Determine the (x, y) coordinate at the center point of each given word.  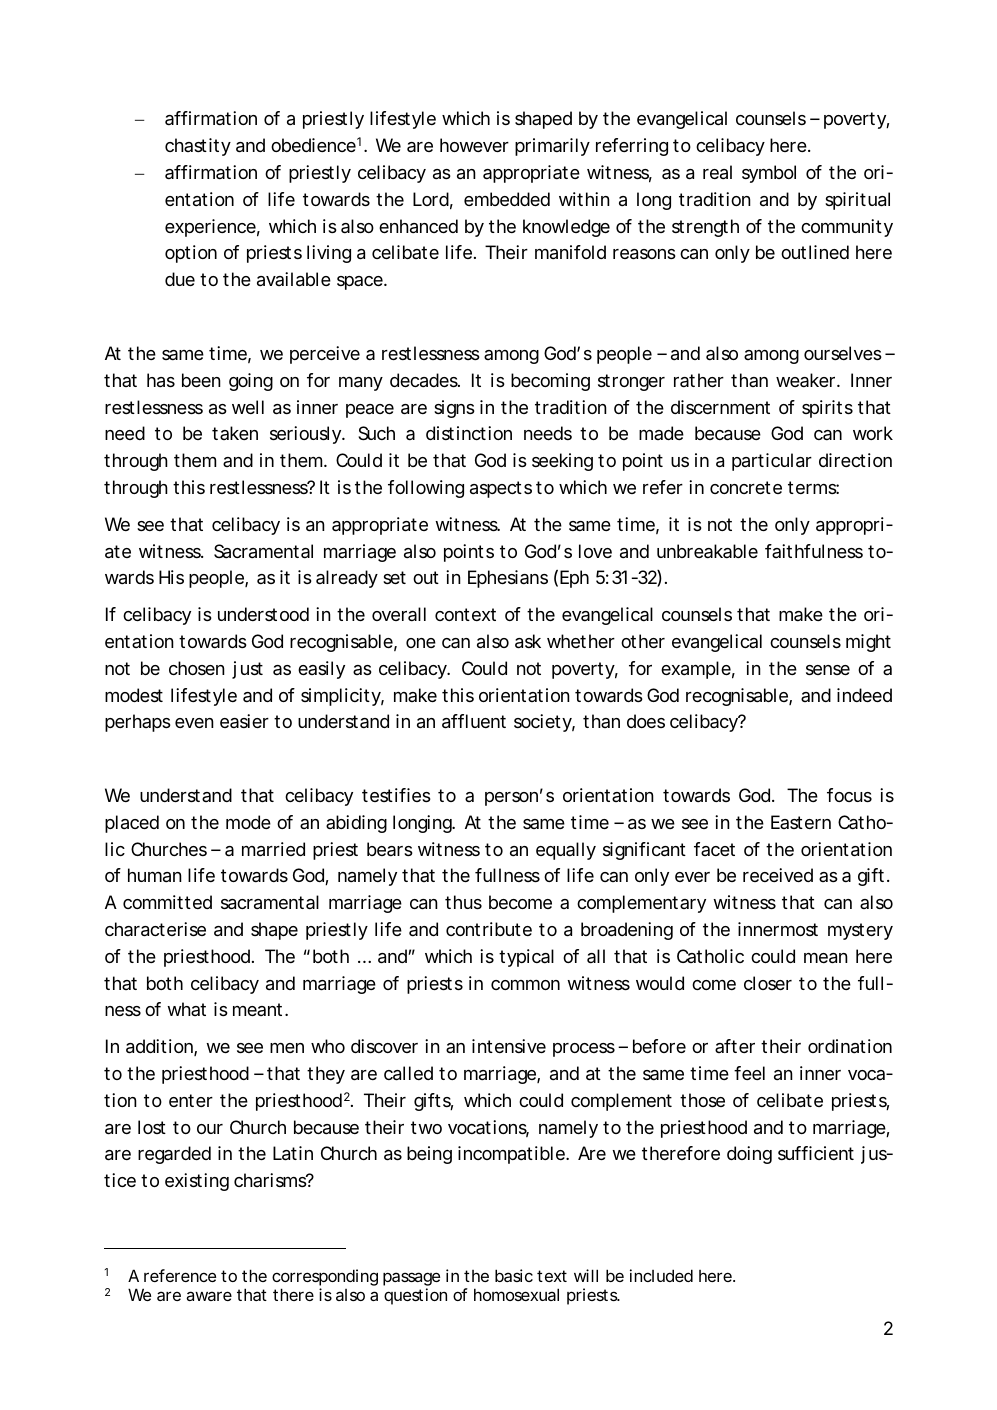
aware (209, 1296)
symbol (769, 174)
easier (244, 721)
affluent (474, 721)
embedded (507, 199)
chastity (198, 147)
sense (828, 670)
